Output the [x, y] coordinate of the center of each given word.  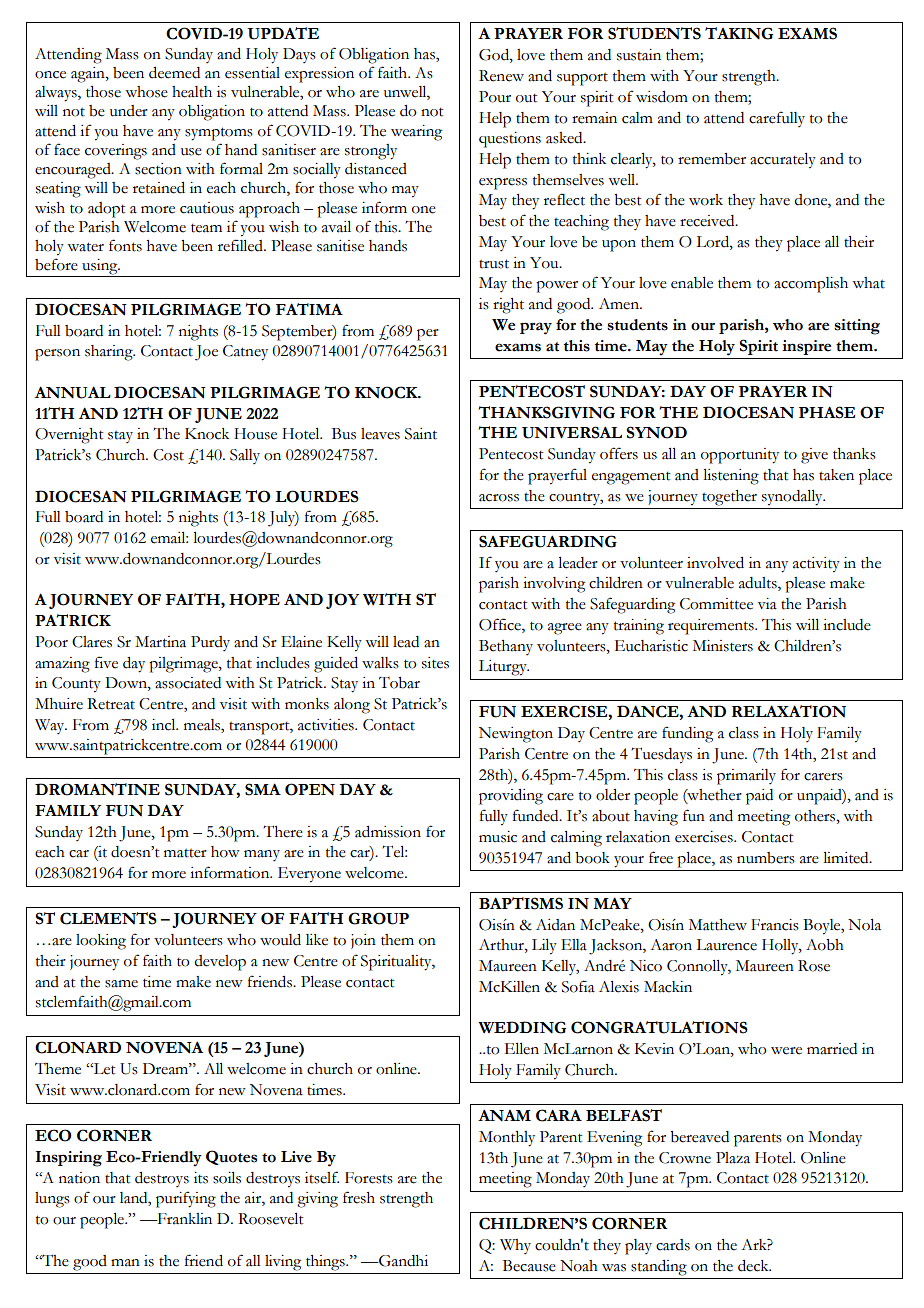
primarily [746, 777]
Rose [814, 966]
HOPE [254, 599]
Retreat [111, 704]
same [121, 984]
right [508, 306]
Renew [501, 76]
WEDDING [522, 1027]
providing [511, 797]
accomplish [811, 285]
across [499, 498]
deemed [174, 73]
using [100, 268]
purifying [186, 1199]
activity [816, 565]
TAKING [739, 33]
